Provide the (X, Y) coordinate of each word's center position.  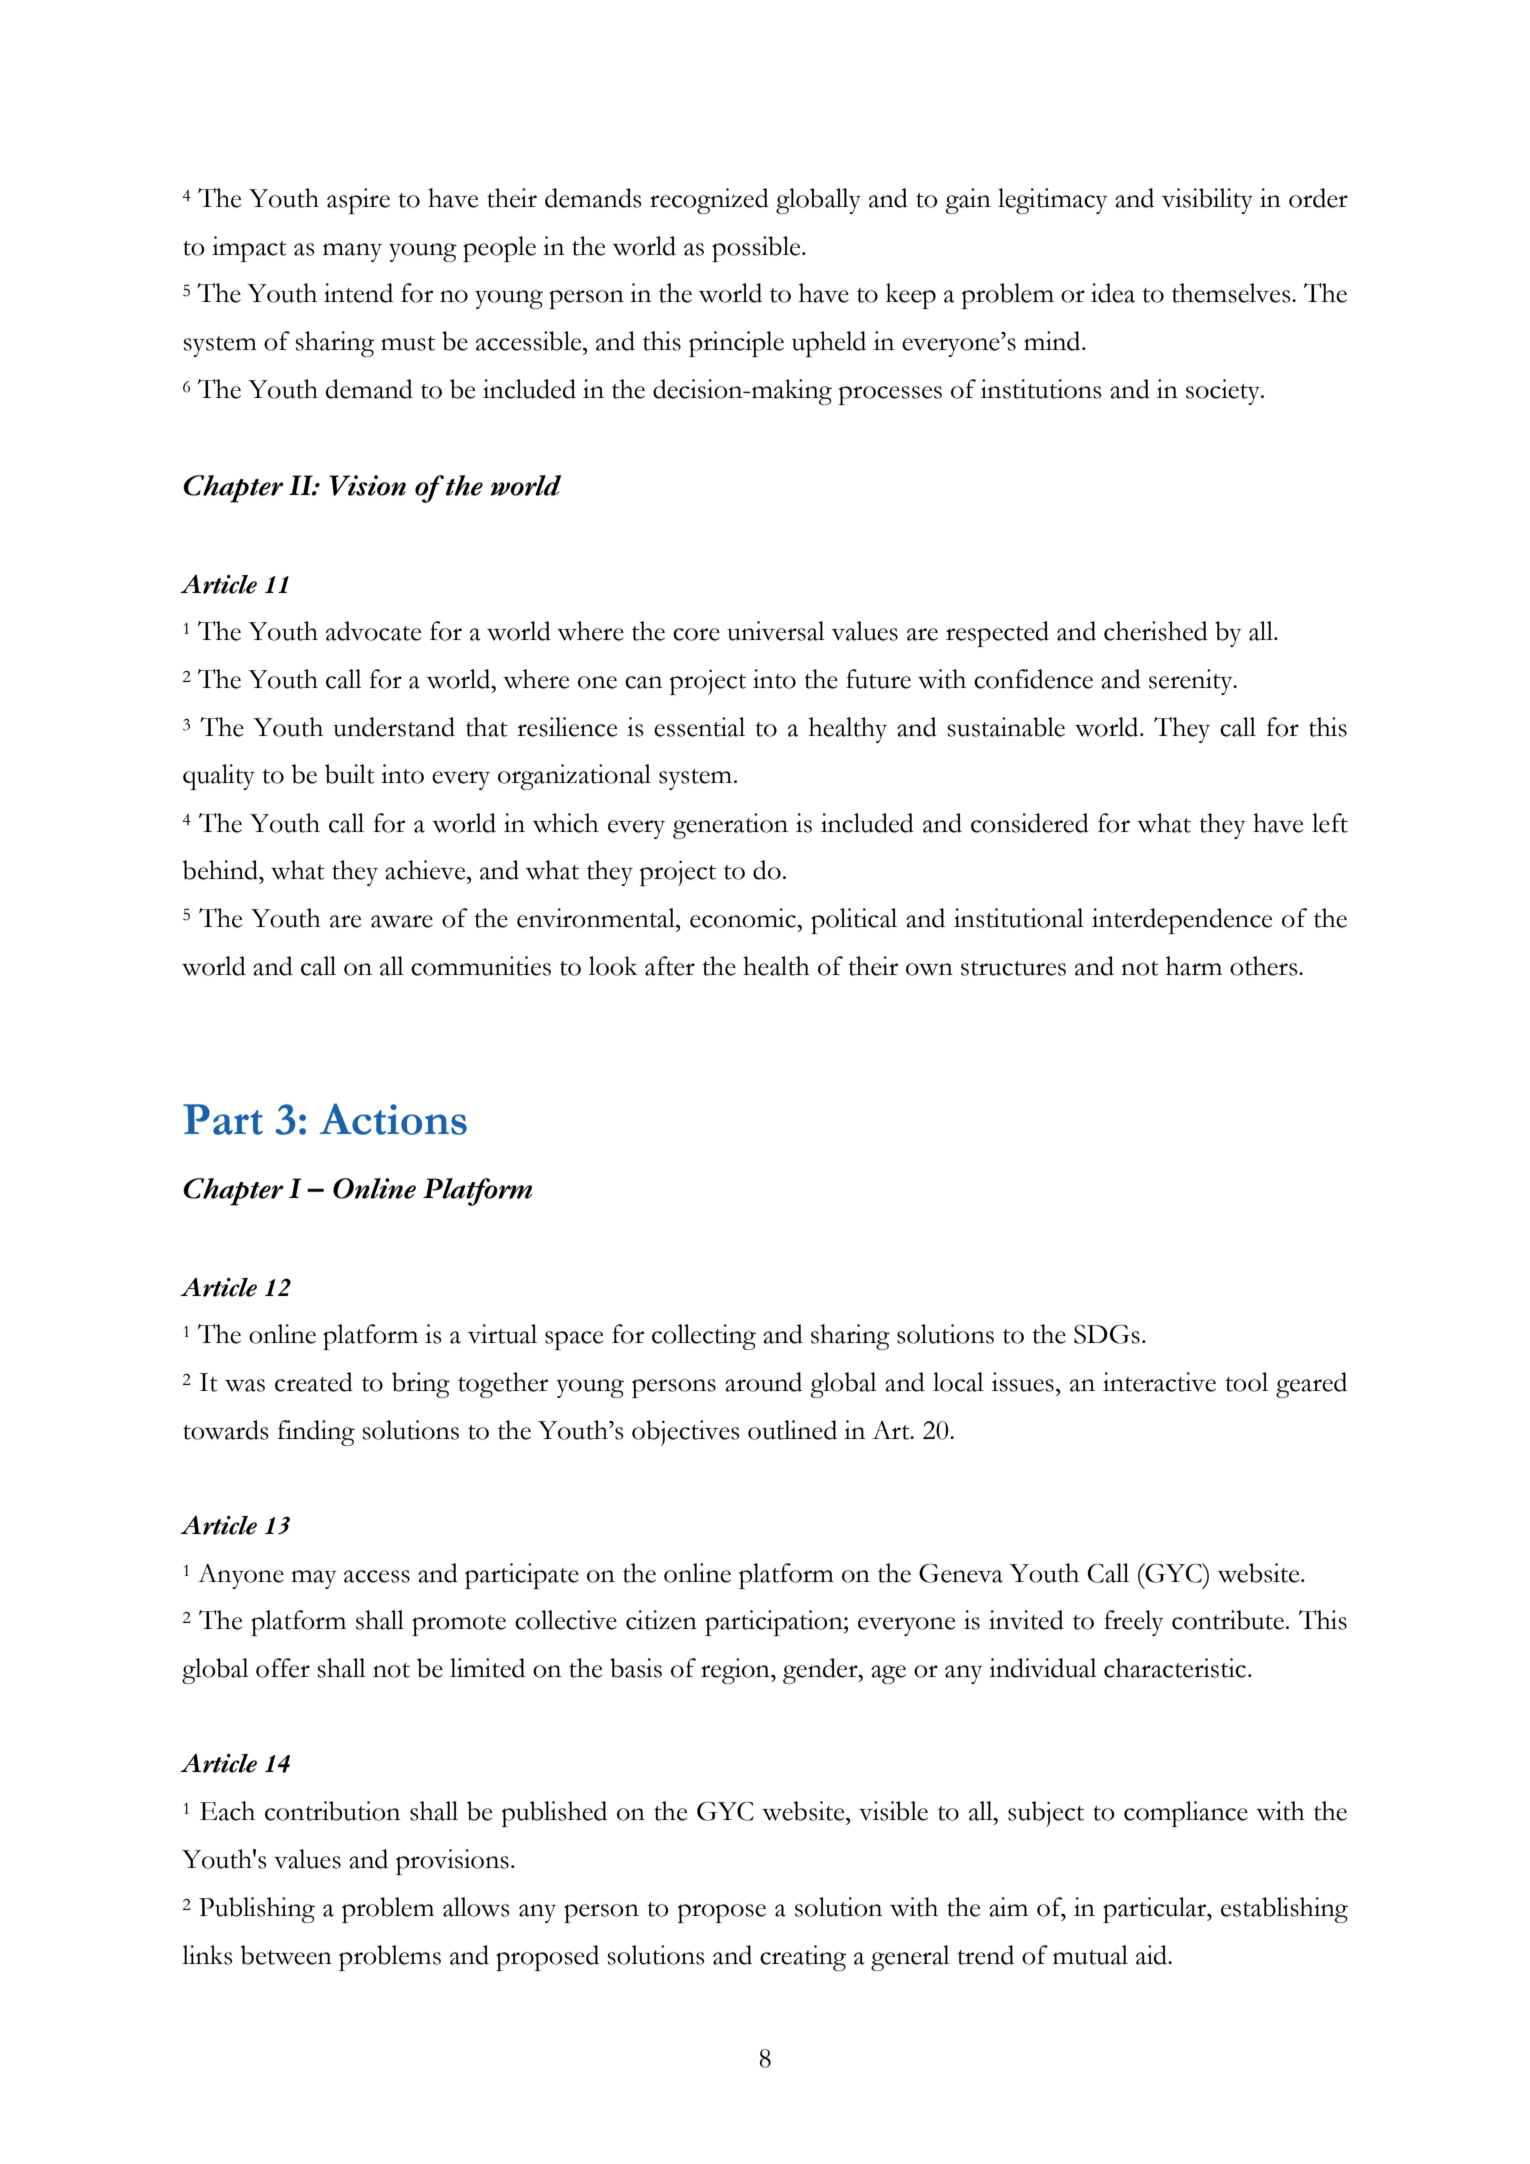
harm (1194, 966)
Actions (393, 1119)
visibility (1207, 201)
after (670, 966)
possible (757, 249)
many (352, 252)
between (286, 1955)
